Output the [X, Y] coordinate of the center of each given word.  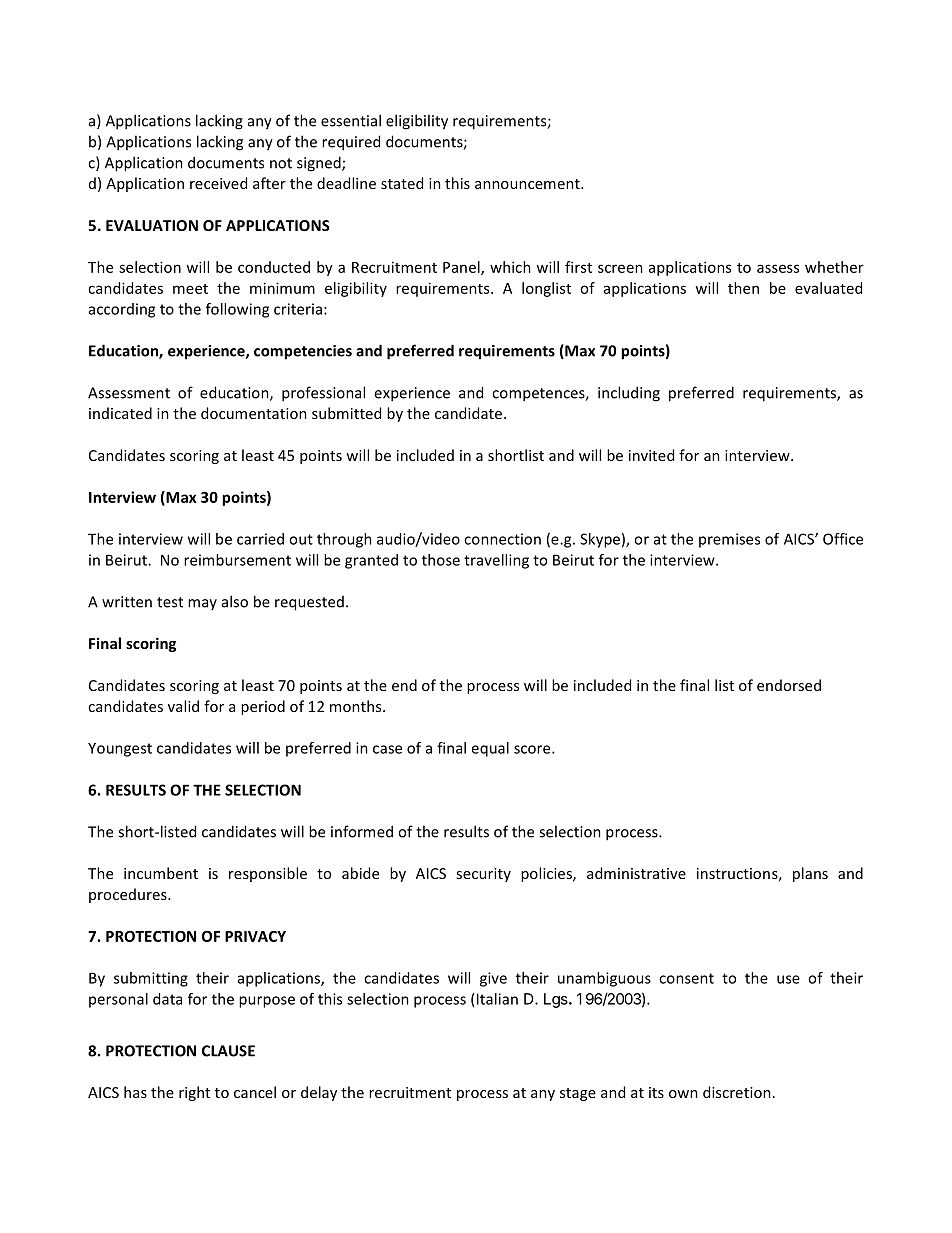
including [629, 394]
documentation [254, 413]
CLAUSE [228, 1051]
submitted [346, 413]
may [202, 604]
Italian [497, 999]
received [218, 183]
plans [810, 874]
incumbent [161, 873]
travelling [496, 561]
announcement [528, 184]
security [483, 875]
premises [729, 540]
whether [834, 267]
